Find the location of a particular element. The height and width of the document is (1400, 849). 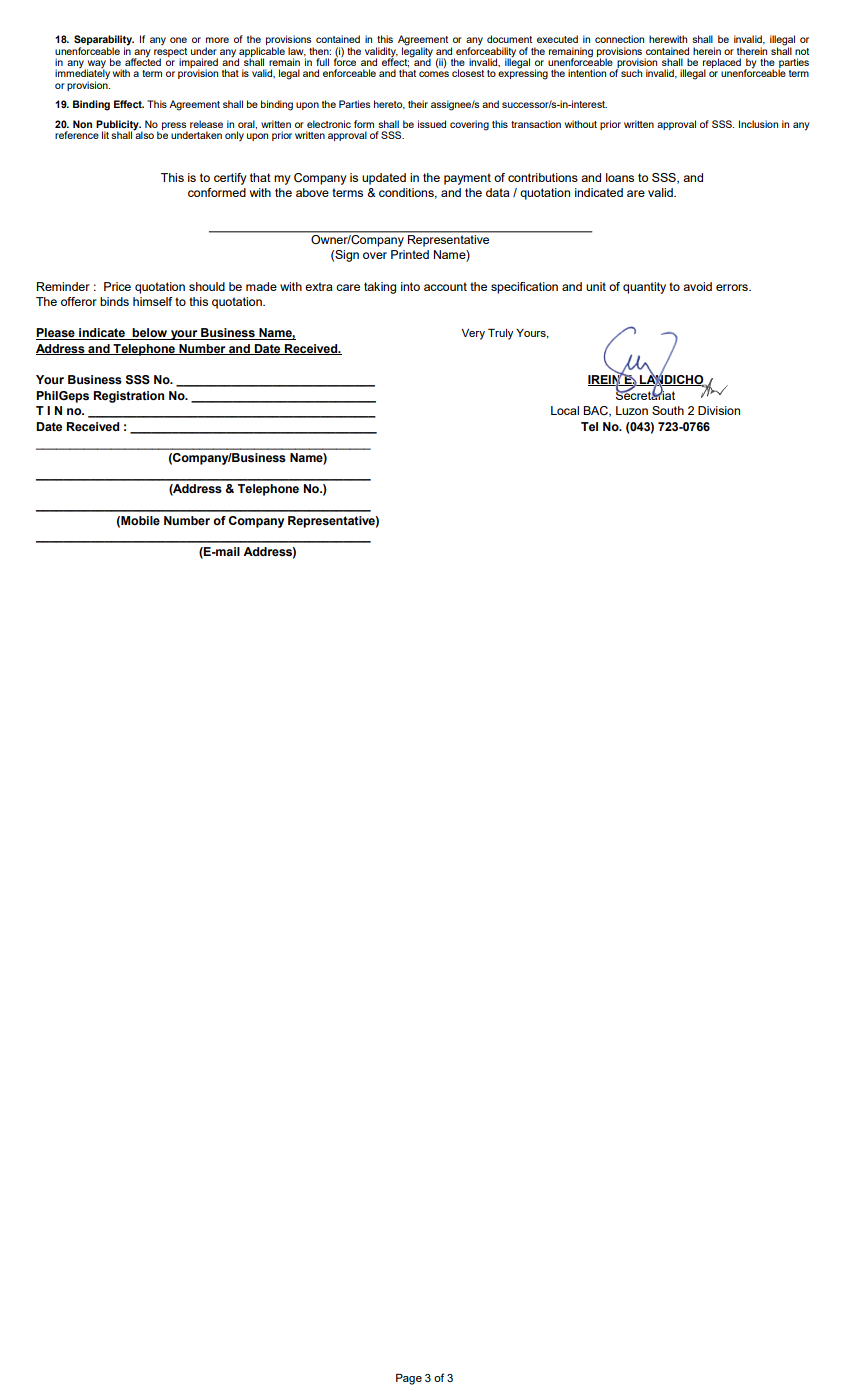

BAC is located at coordinates (596, 411).
